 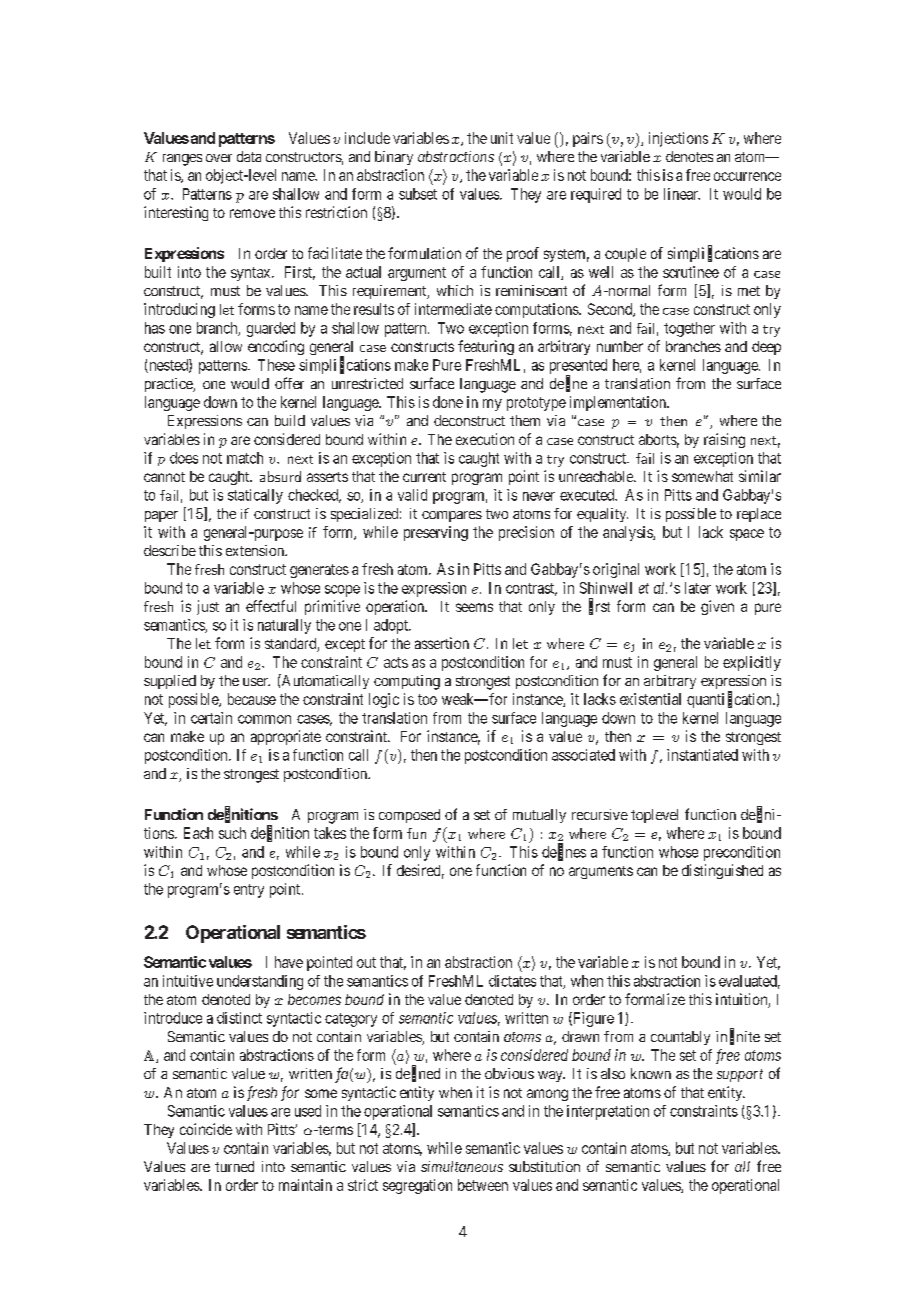 I want to click on denotes, so click(x=689, y=156).
